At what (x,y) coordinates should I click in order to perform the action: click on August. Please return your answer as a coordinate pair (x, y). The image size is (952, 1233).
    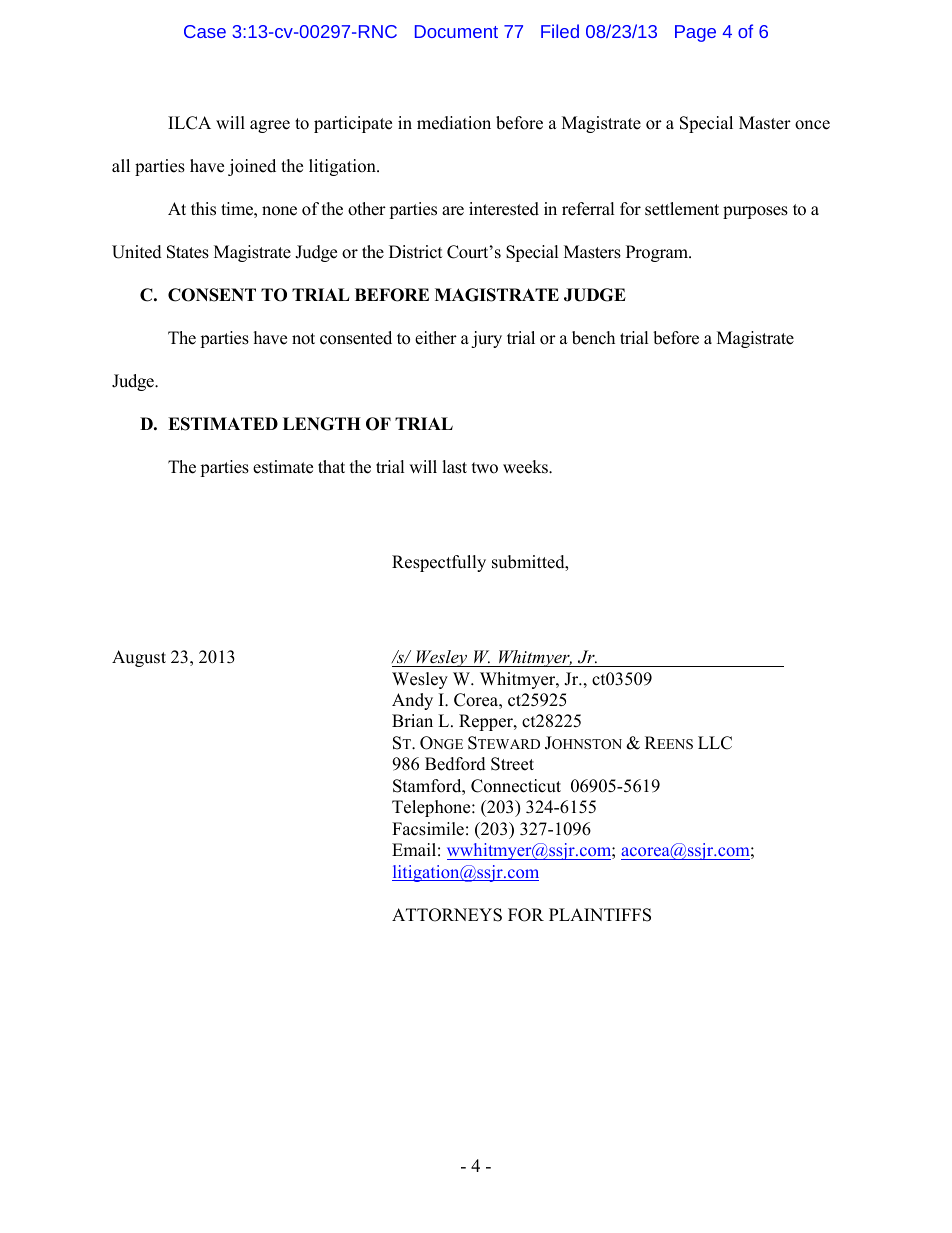
    Looking at the image, I should click on (139, 658).
